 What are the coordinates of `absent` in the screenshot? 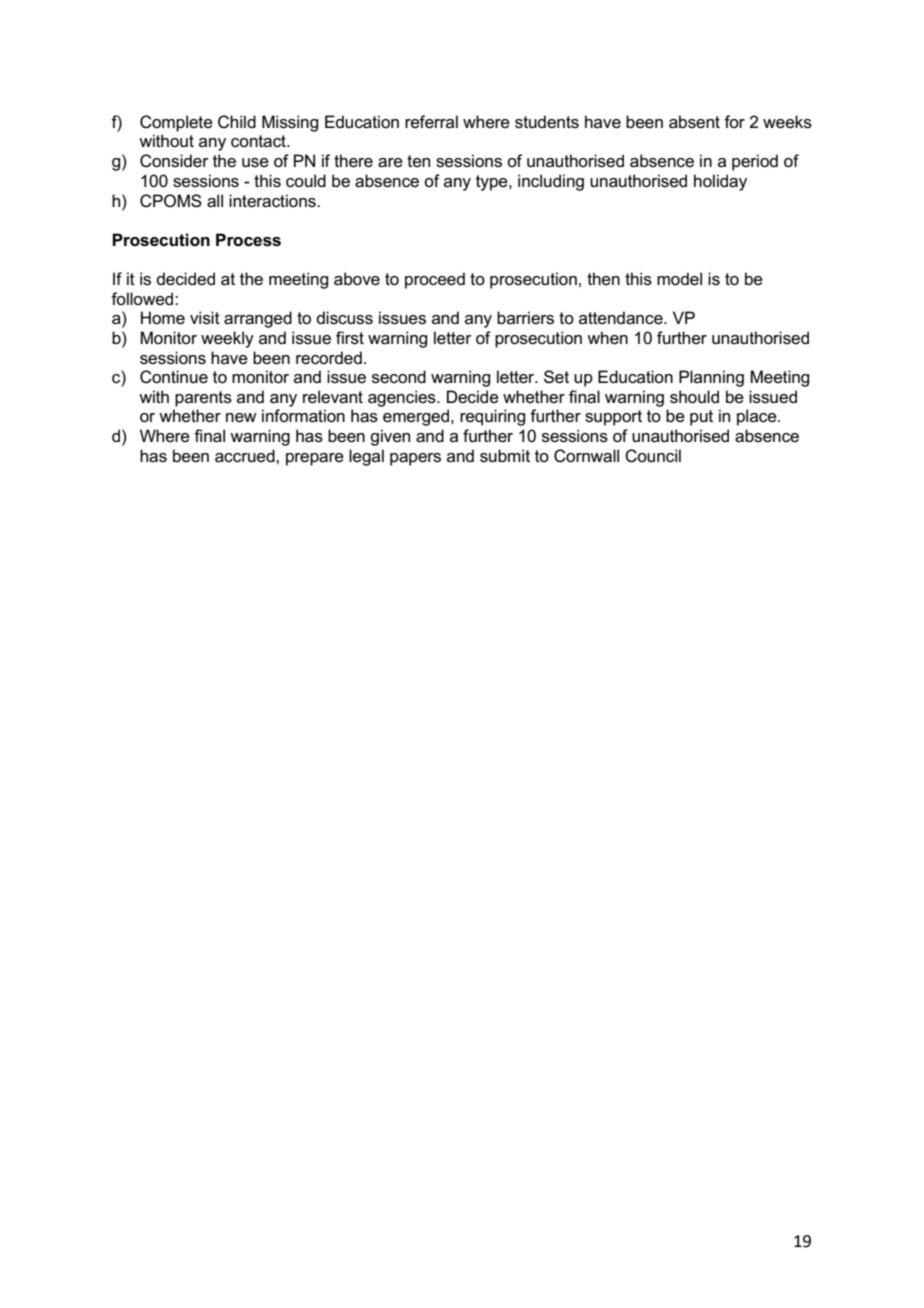 It's located at (694, 122).
